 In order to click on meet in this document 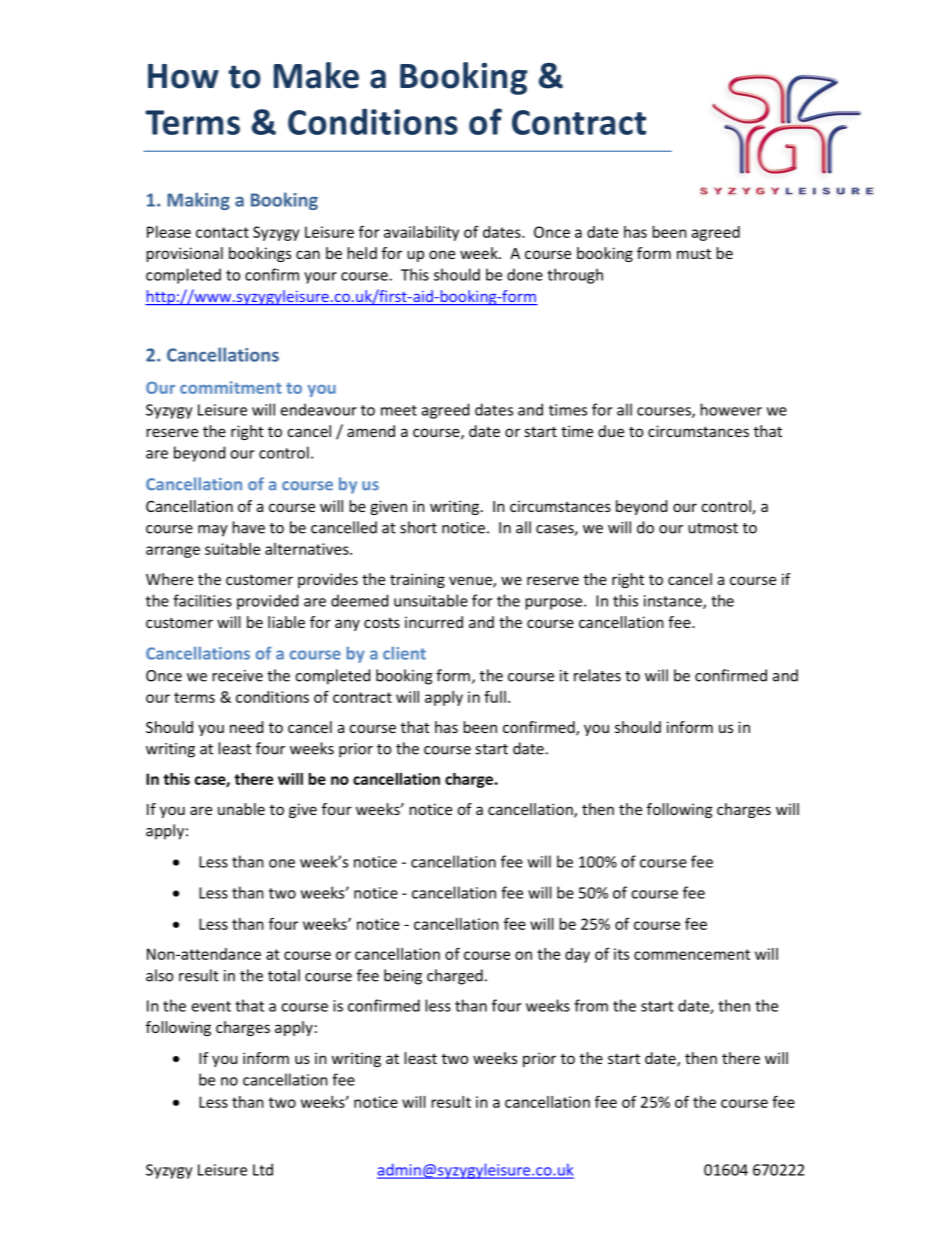, I will do `click(399, 410)`.
